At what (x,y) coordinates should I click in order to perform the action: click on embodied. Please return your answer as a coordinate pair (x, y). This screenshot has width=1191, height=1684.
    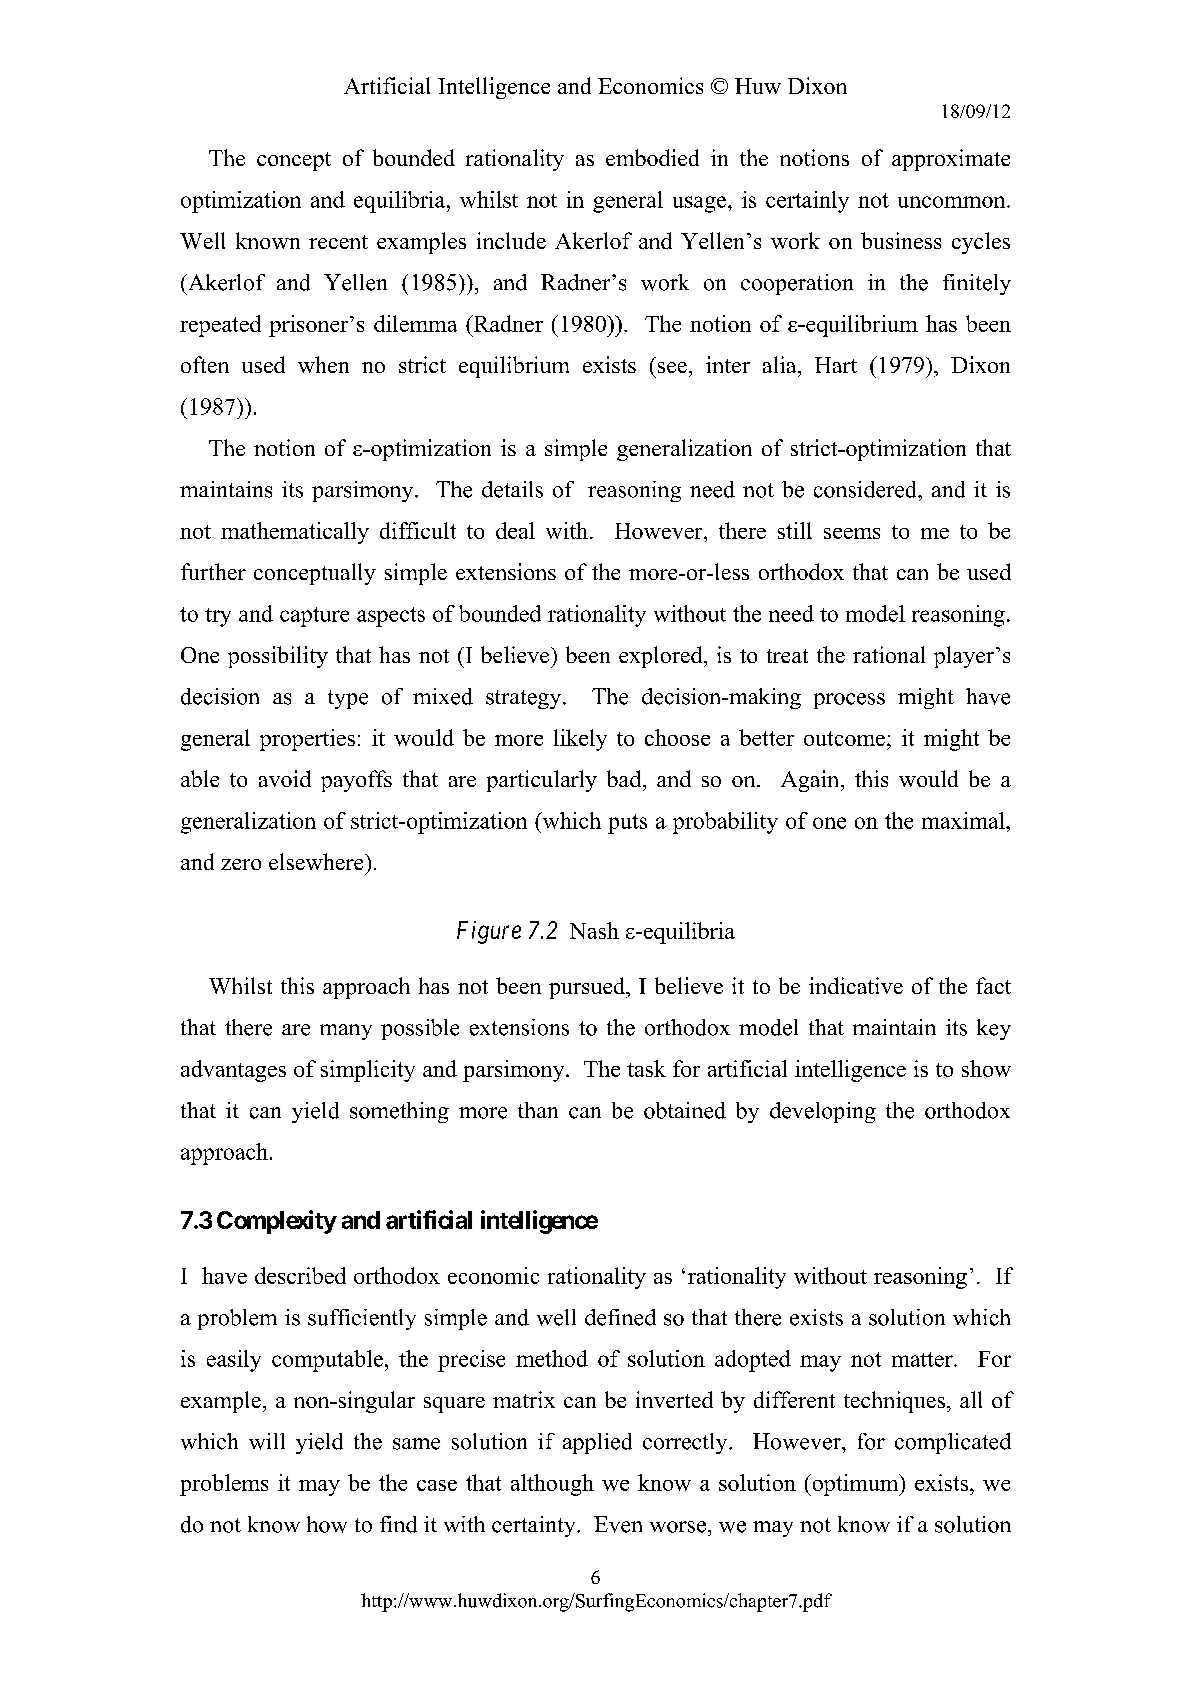
    Looking at the image, I should click on (652, 157).
